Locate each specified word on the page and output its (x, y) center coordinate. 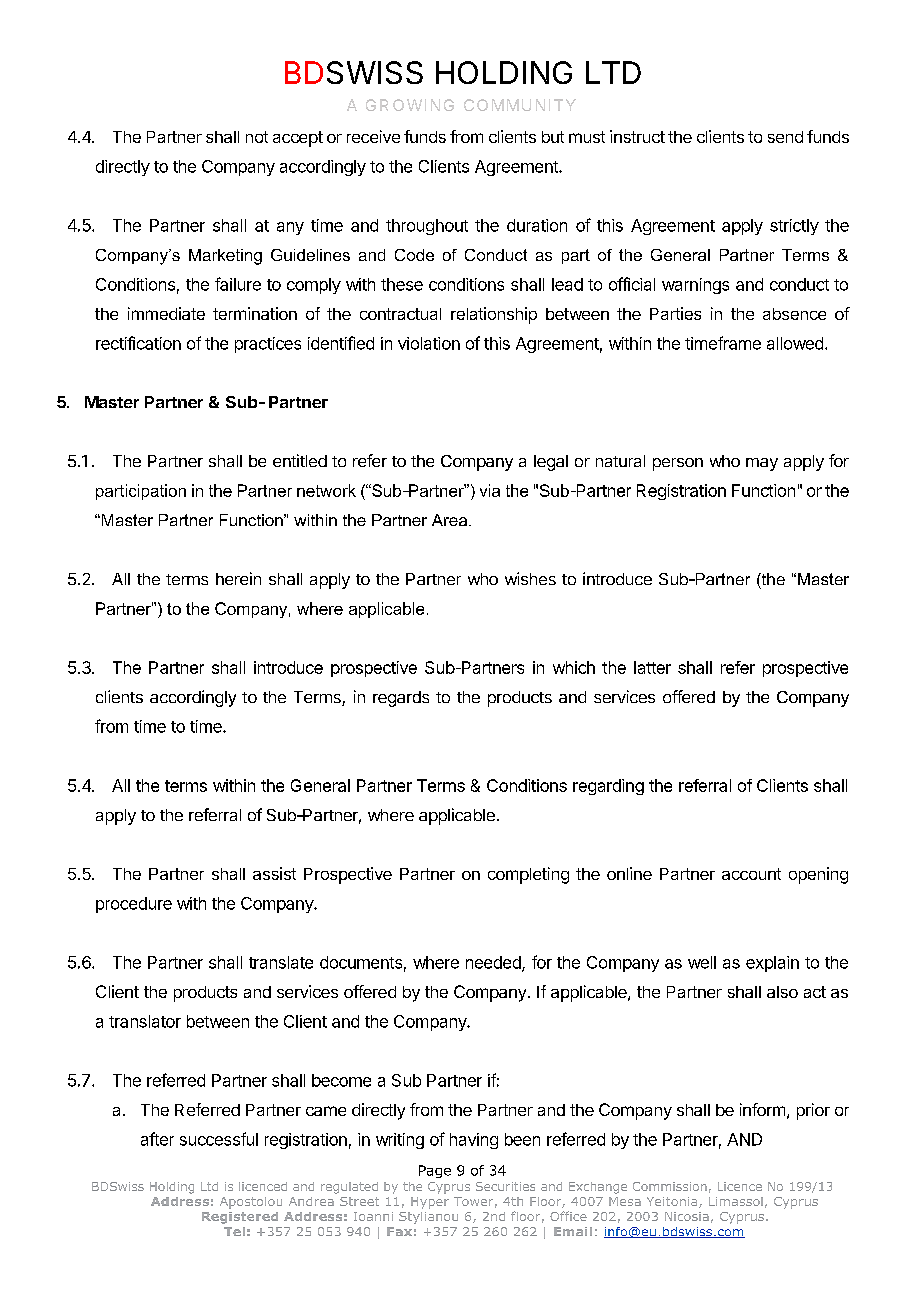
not (257, 137)
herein (238, 578)
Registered (240, 1218)
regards (401, 699)
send (785, 137)
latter (652, 667)
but (553, 137)
